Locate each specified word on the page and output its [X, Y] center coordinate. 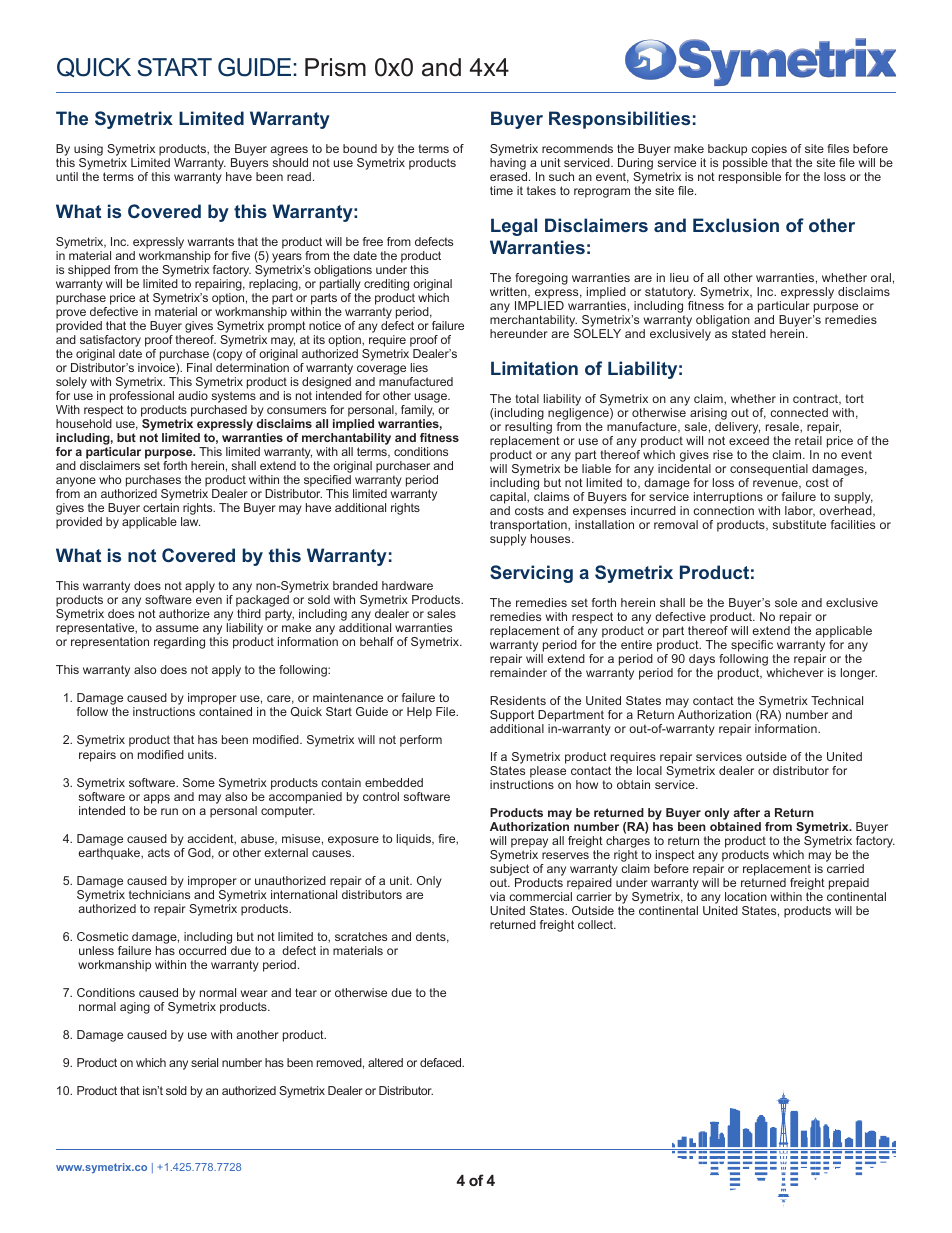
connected [799, 412]
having [508, 165]
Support [512, 717]
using [88, 151]
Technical [837, 700]
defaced [442, 1062]
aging [135, 1008]
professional [142, 397]
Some [199, 782]
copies [768, 151]
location [746, 896]
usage [432, 398]
